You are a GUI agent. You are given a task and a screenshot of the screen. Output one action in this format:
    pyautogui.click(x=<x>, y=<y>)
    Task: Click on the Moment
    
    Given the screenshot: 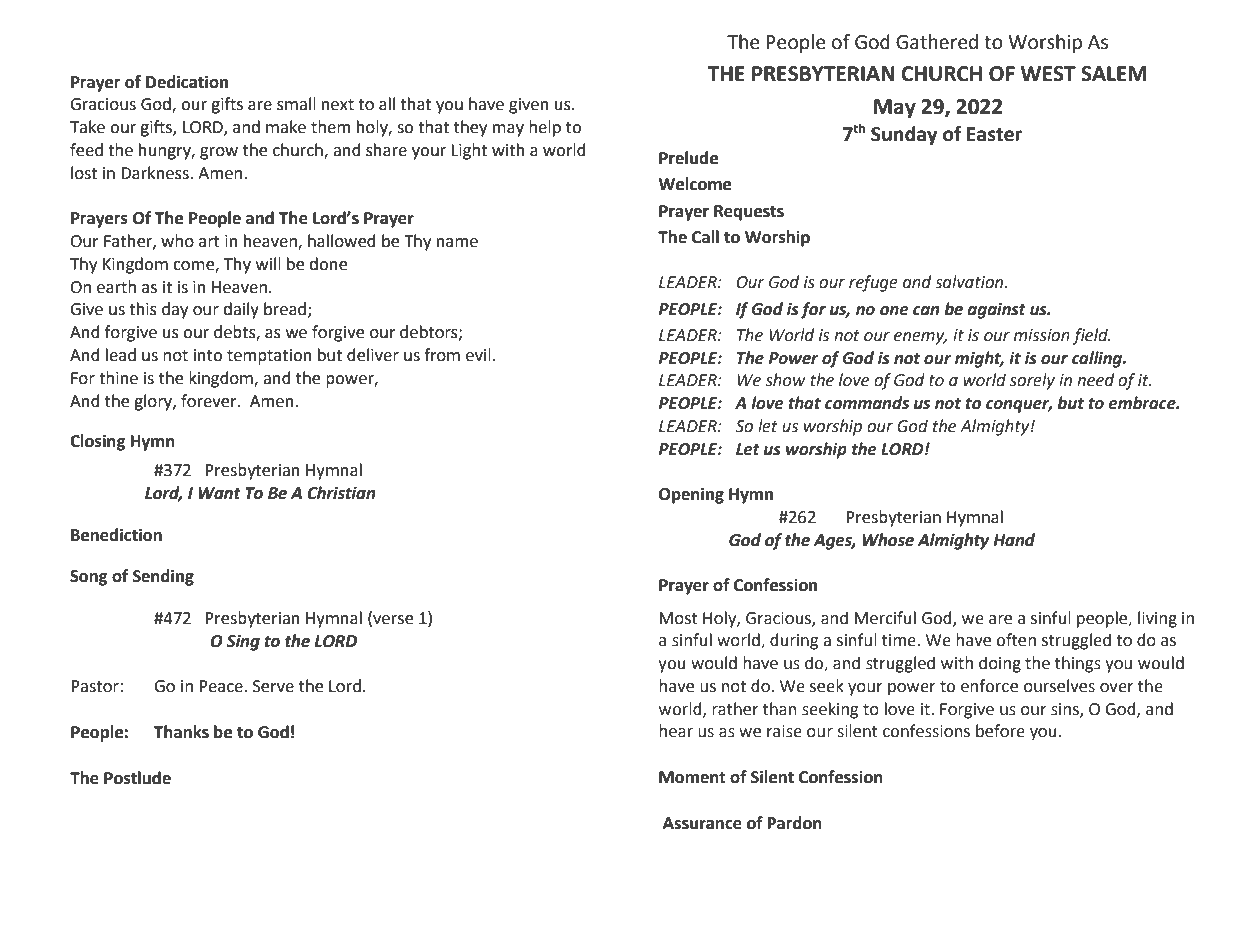 What is the action you would take?
    pyautogui.click(x=692, y=777)
